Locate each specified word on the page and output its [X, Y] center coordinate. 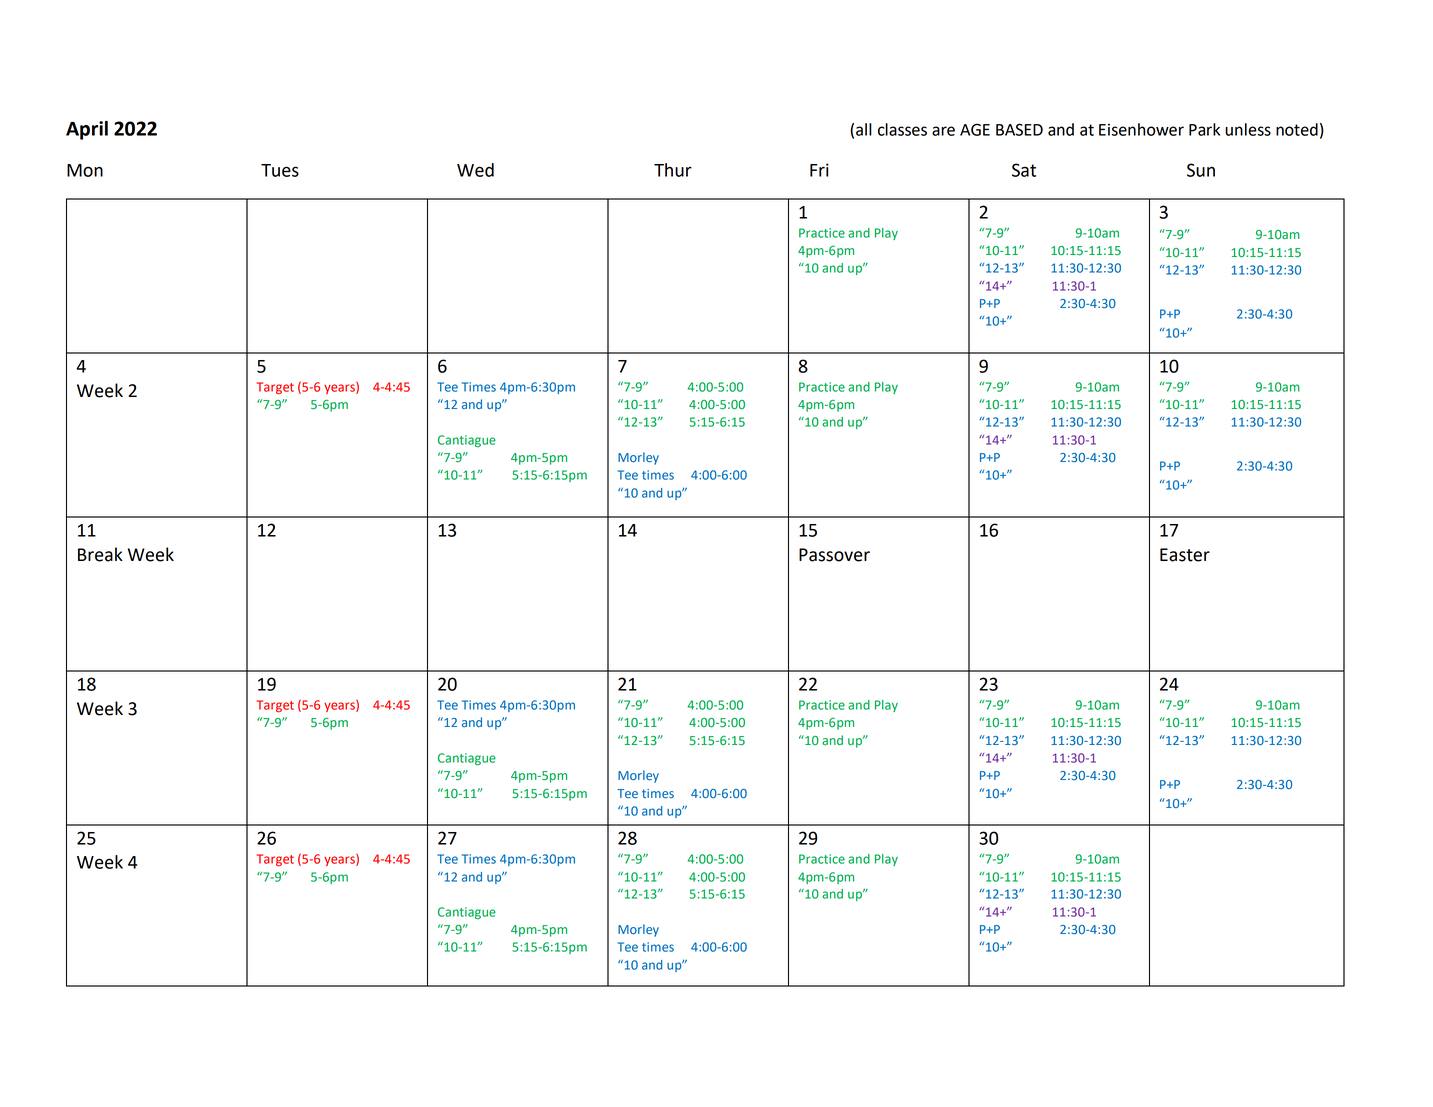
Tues [280, 170]
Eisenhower [1141, 129]
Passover [834, 555]
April [87, 130]
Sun [1201, 170]
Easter [1185, 555]
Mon [85, 170]
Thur [673, 170]
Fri [819, 170]
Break [100, 554]
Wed [475, 170]
